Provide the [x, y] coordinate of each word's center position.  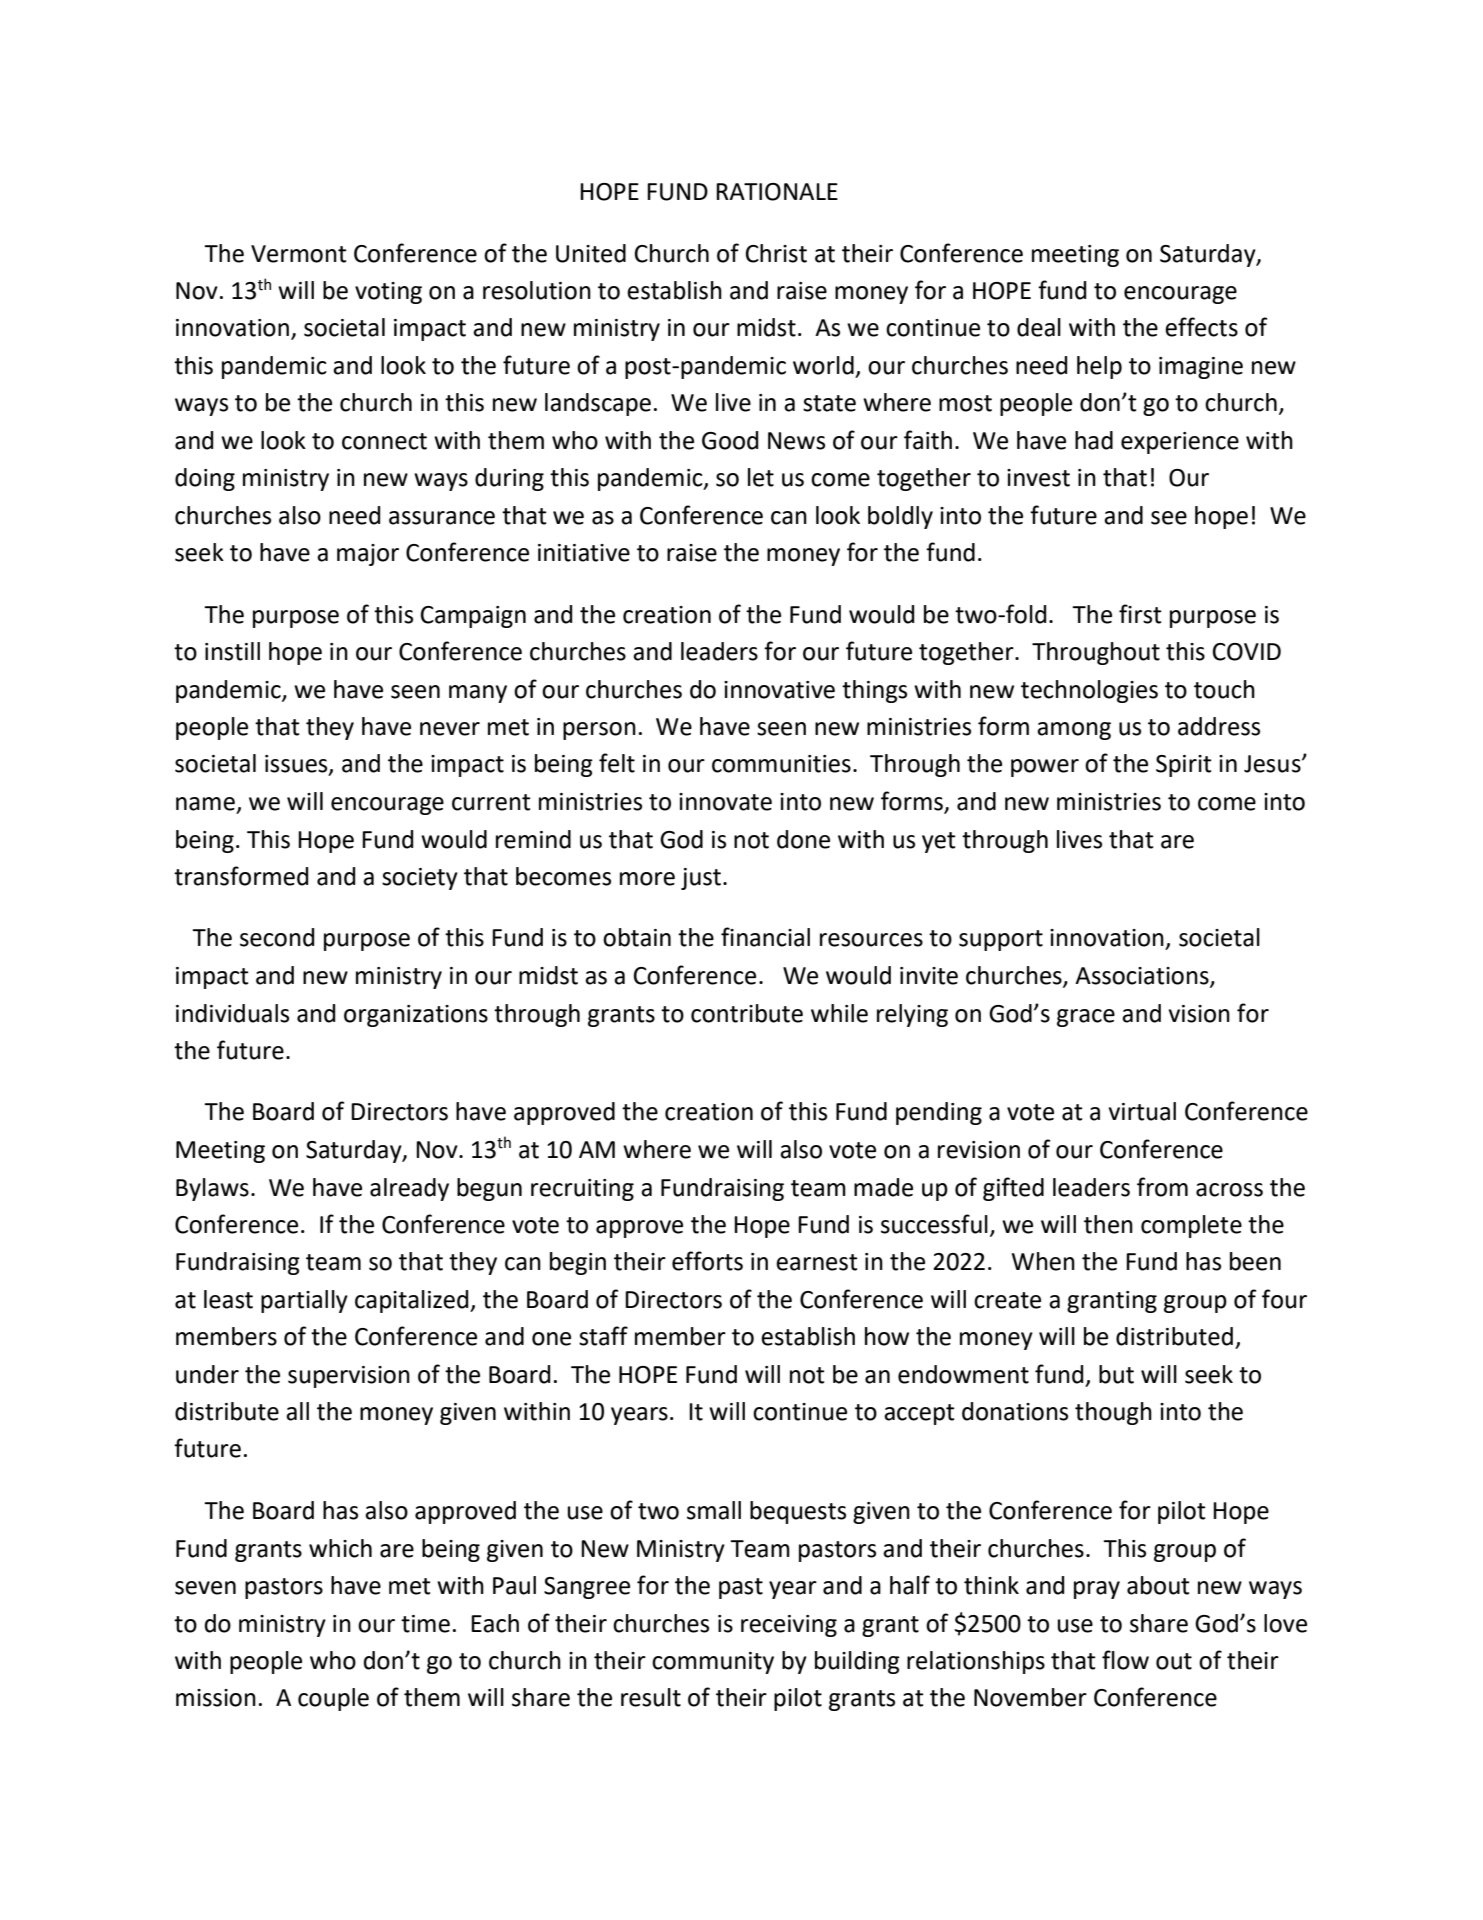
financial [765, 937]
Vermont [299, 254]
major [368, 555]
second [277, 937]
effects [1201, 327]
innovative [779, 690]
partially [304, 1301]
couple [333, 1699]
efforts [707, 1261]
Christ [776, 253]
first [1140, 614]
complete [1191, 1226]
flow [1125, 1660]
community [713, 1663]
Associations [1143, 977]
